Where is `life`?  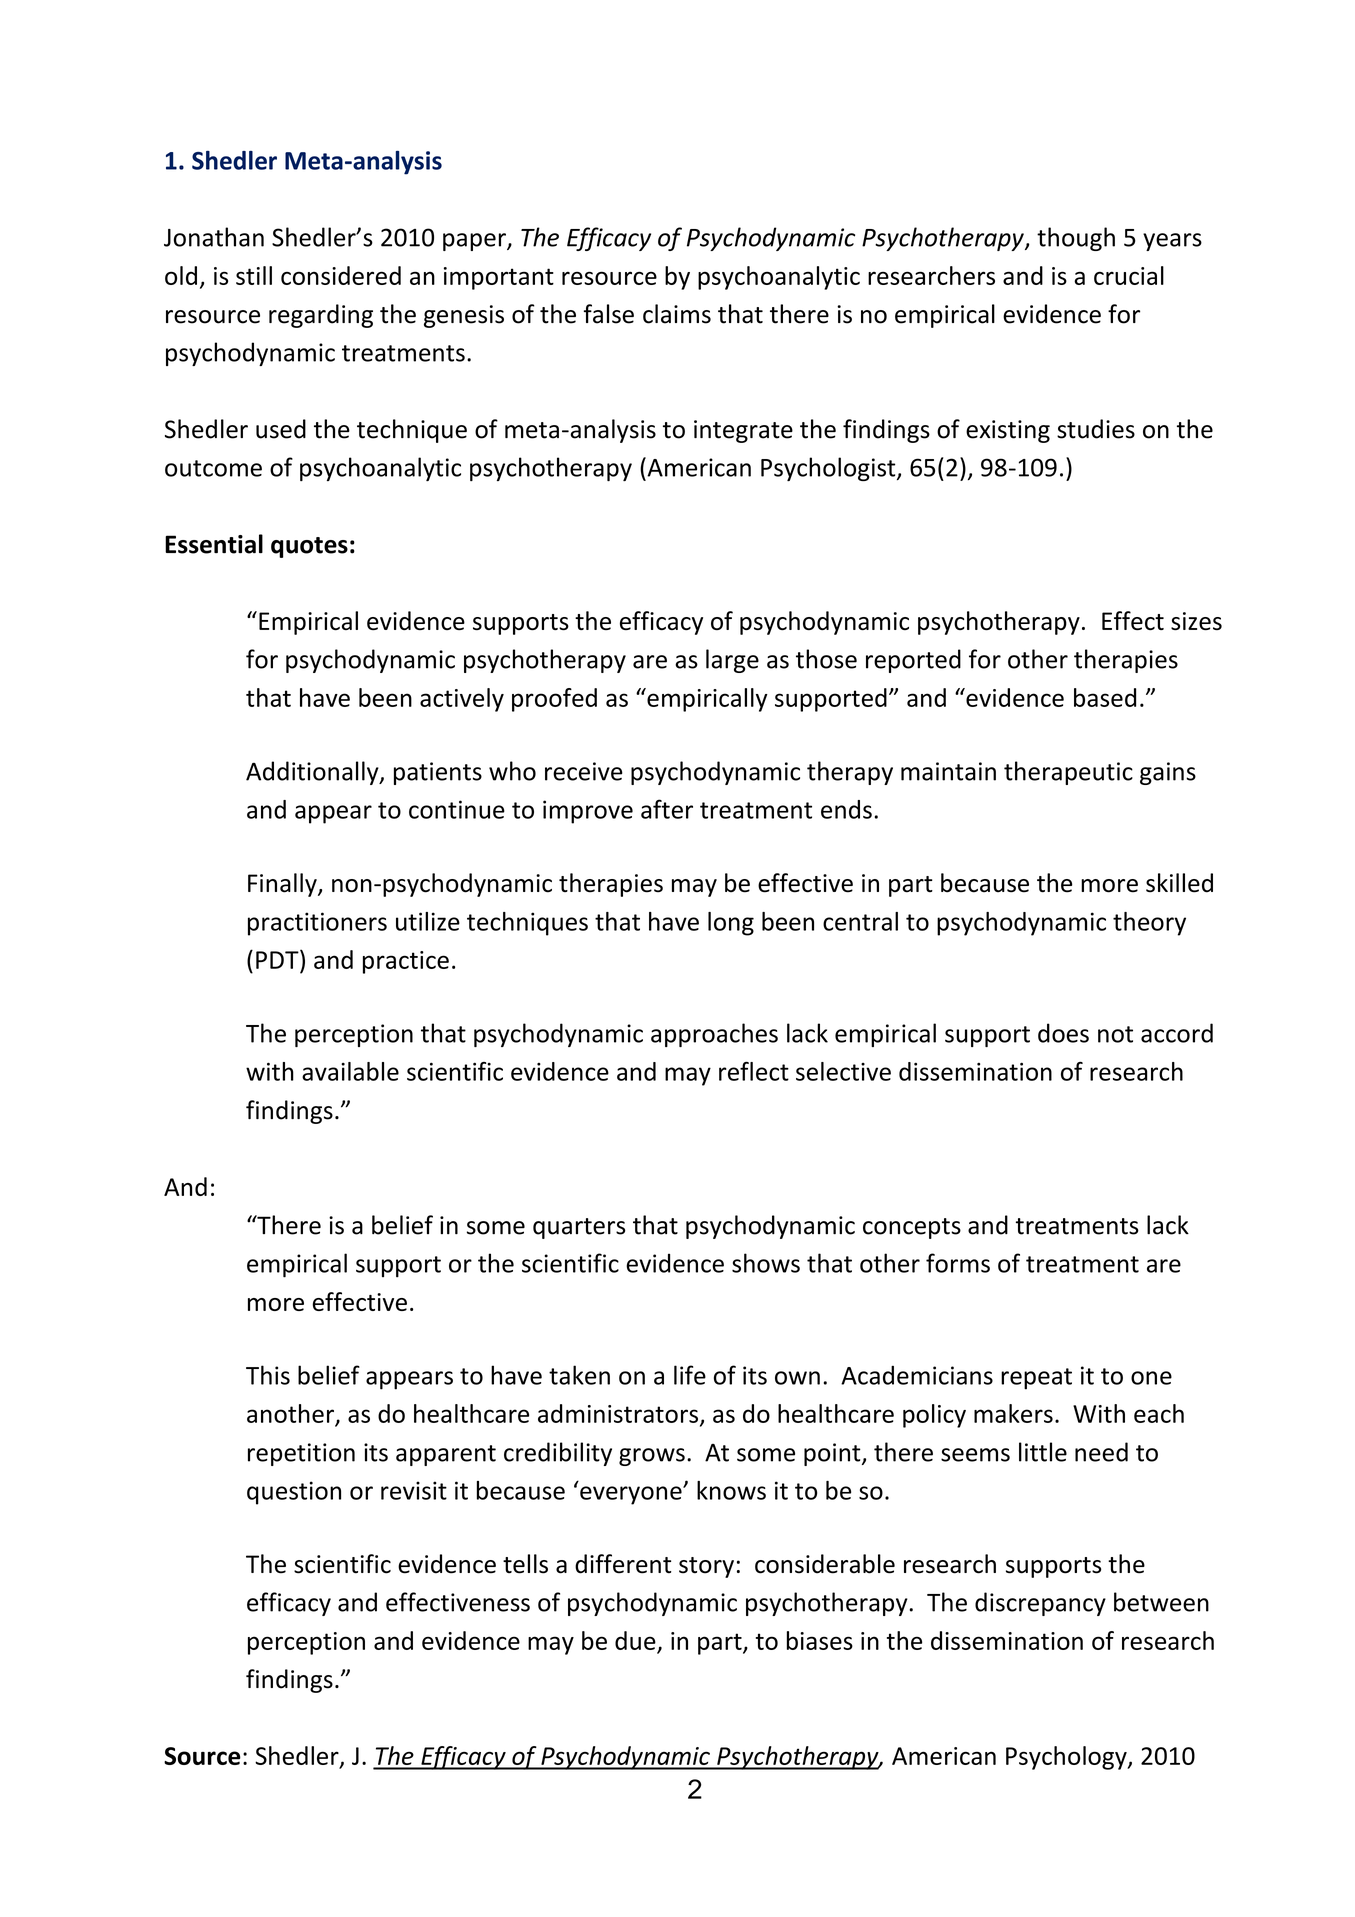
life is located at coordinates (690, 1375).
